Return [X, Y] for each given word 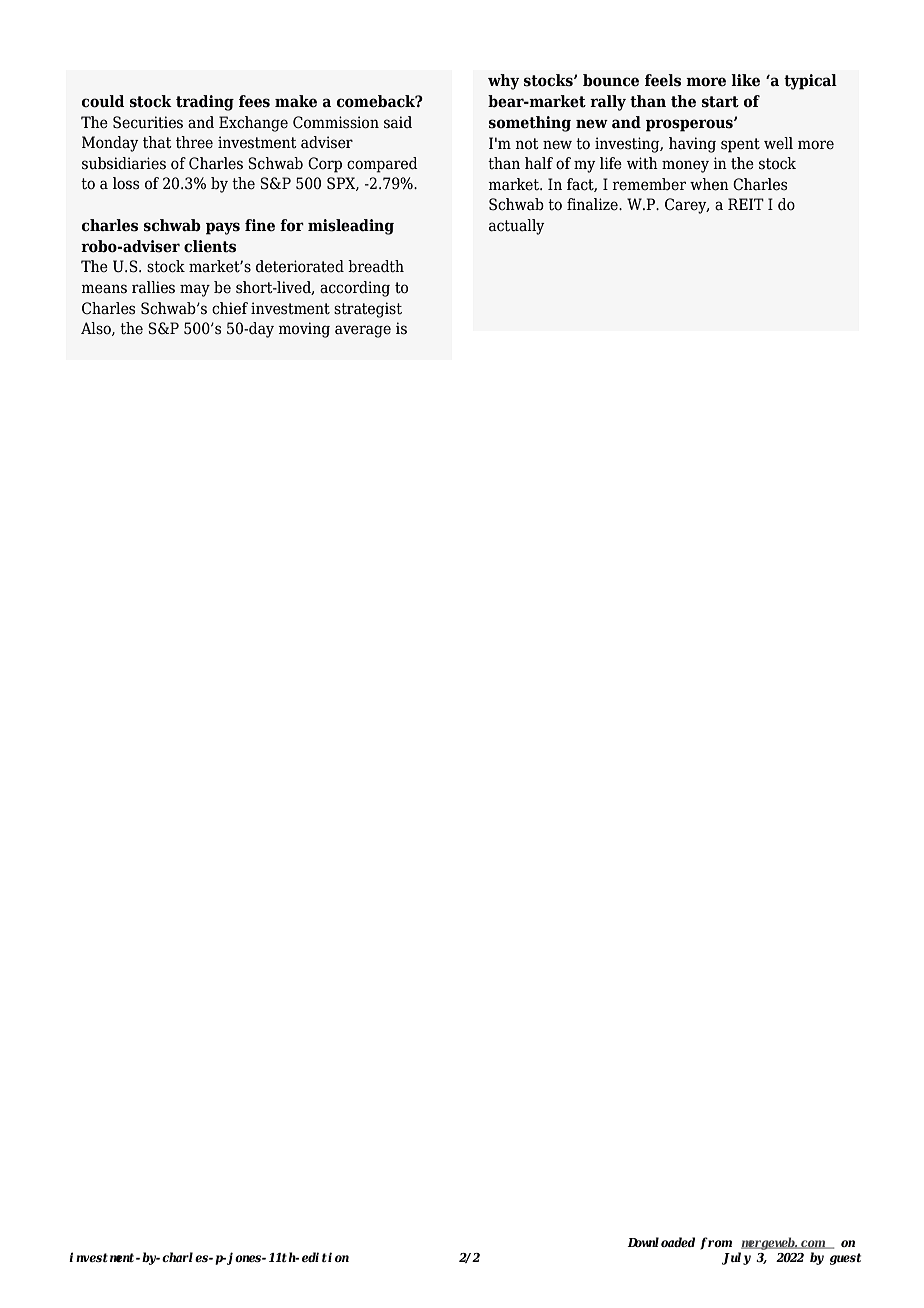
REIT [746, 204]
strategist [368, 310]
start [720, 102]
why [503, 82]
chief [230, 308]
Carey [687, 206]
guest [845, 1259]
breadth [376, 266]
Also [97, 329]
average [363, 331]
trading [205, 103]
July [736, 1258]
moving [304, 330]
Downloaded [661, 1242]
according [355, 289]
